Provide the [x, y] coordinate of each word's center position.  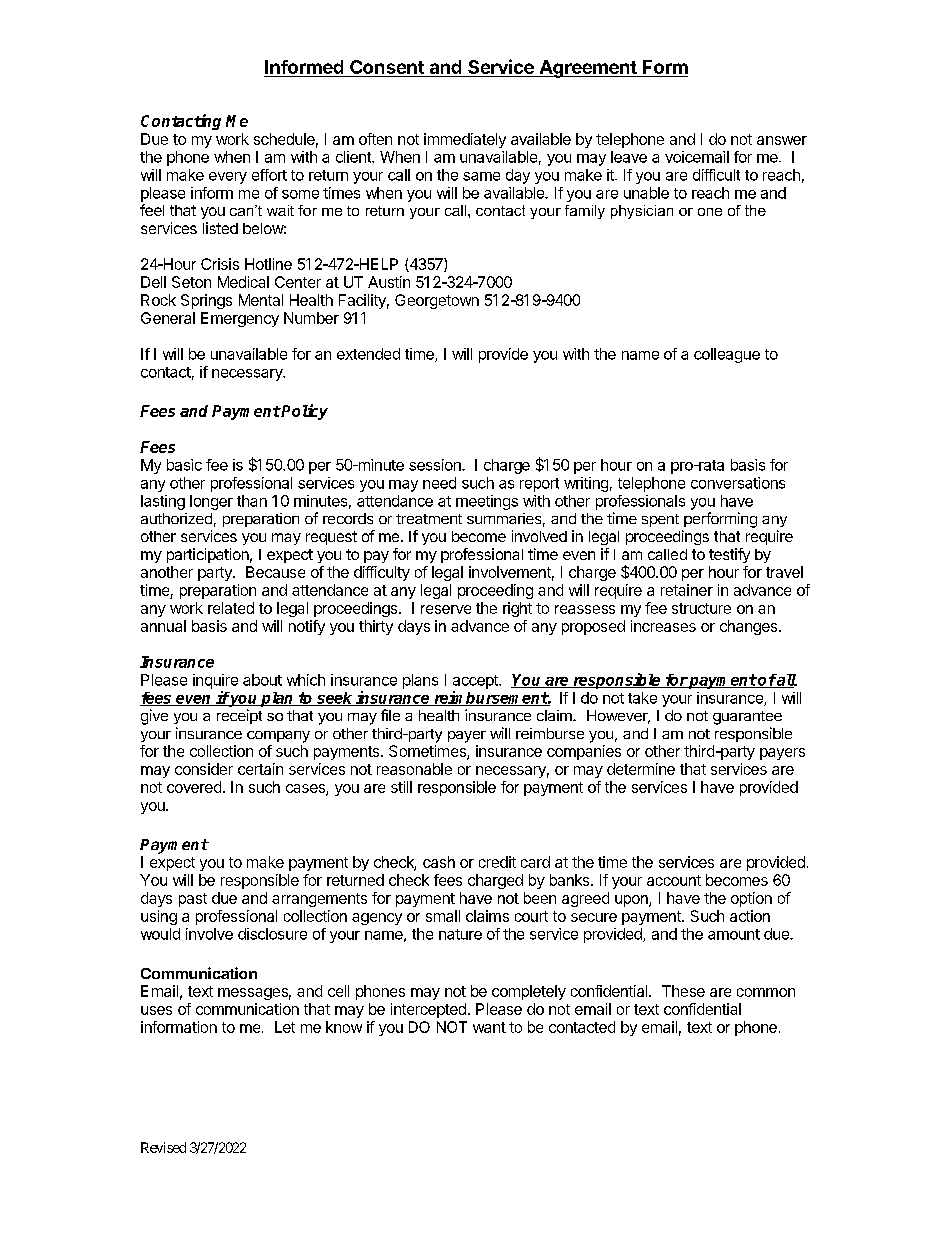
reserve [446, 609]
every [228, 178]
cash [439, 862]
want [489, 1027]
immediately [465, 140]
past [193, 900]
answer [782, 140]
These [683, 991]
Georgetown [437, 301]
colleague [727, 355]
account [674, 880]
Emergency [240, 319]
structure [701, 608]
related [231, 608]
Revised [163, 1147]
